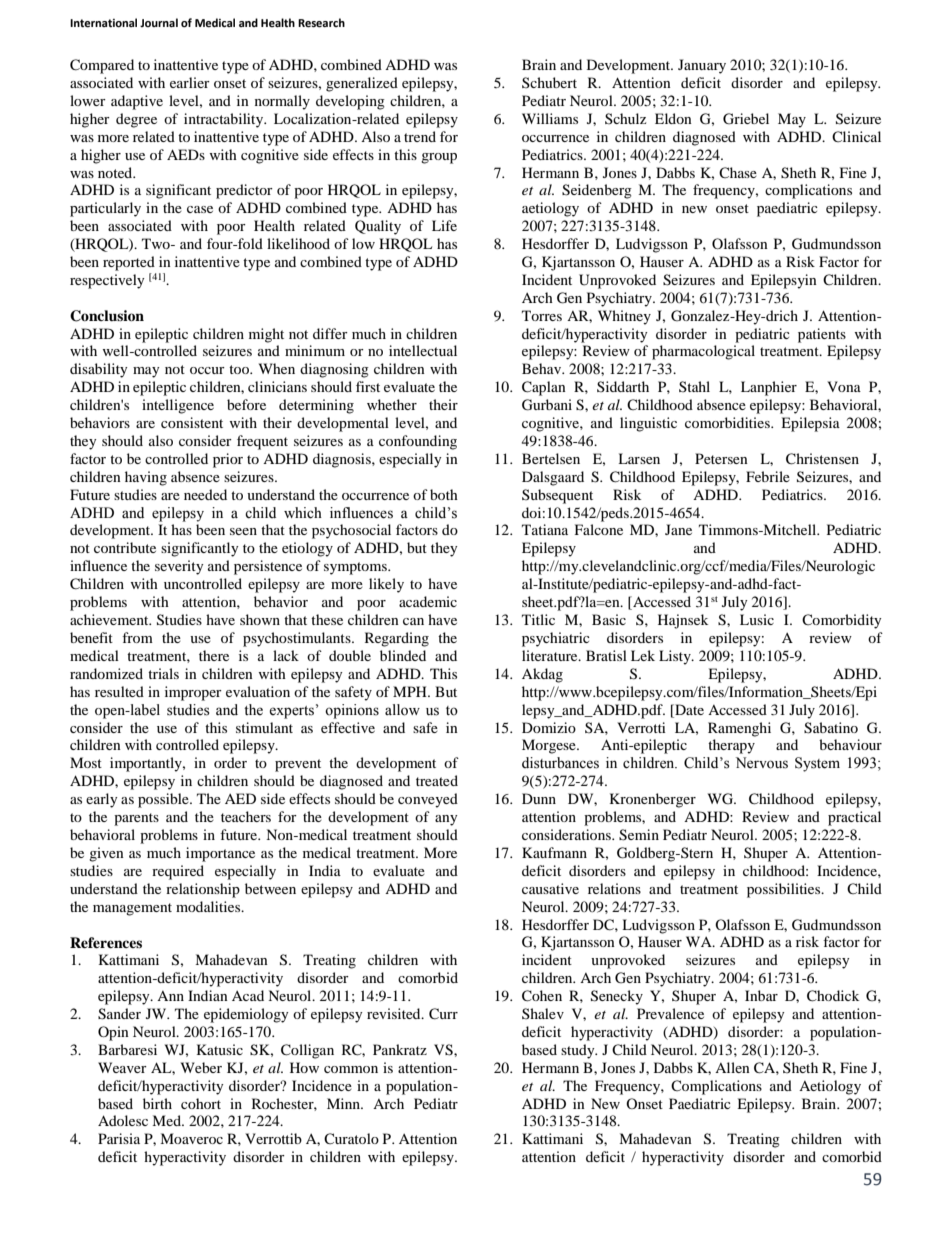 The width and height of the screenshot is (952, 1233). I want to click on January, so click(702, 66).
